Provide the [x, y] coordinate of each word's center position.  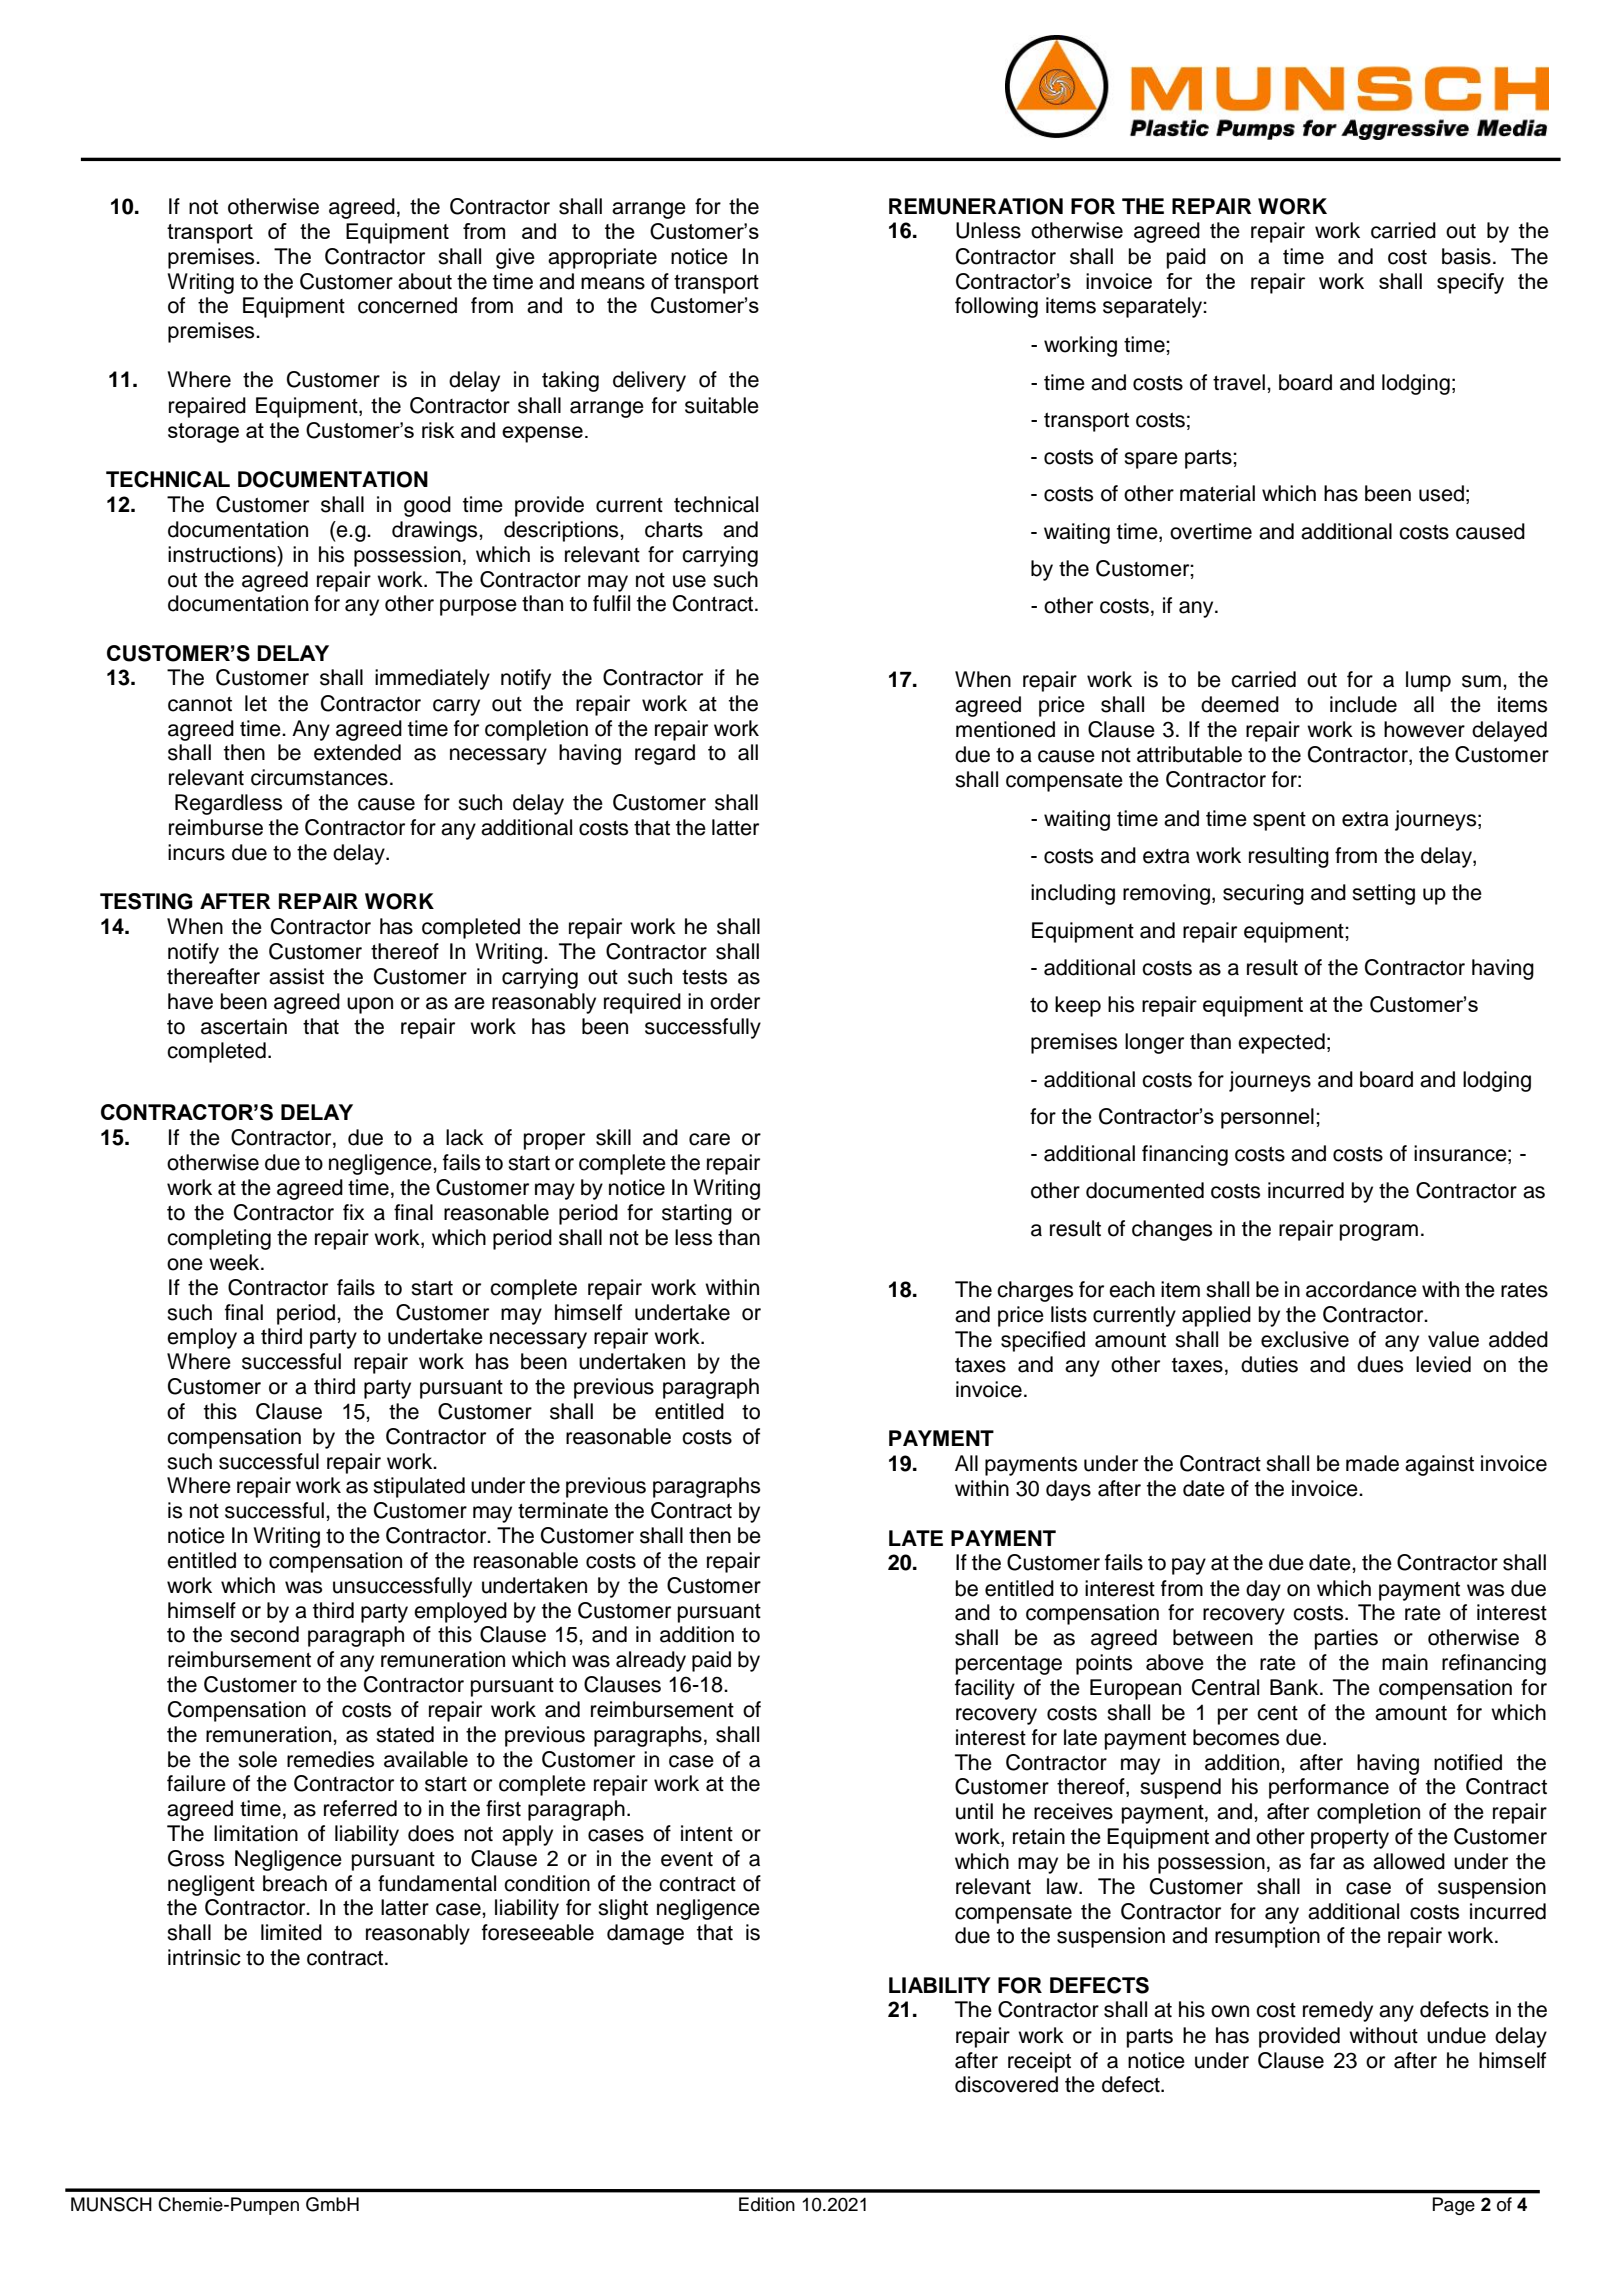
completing [219, 1239]
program [1379, 1232]
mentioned [1005, 729]
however [1424, 729]
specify [1470, 283]
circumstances [319, 777]
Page [1454, 2206]
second [264, 1634]
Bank [1295, 1687]
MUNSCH [111, 2204]
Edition [767, 2204]
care [709, 1139]
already [651, 1661]
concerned [407, 305]
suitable [722, 405]
